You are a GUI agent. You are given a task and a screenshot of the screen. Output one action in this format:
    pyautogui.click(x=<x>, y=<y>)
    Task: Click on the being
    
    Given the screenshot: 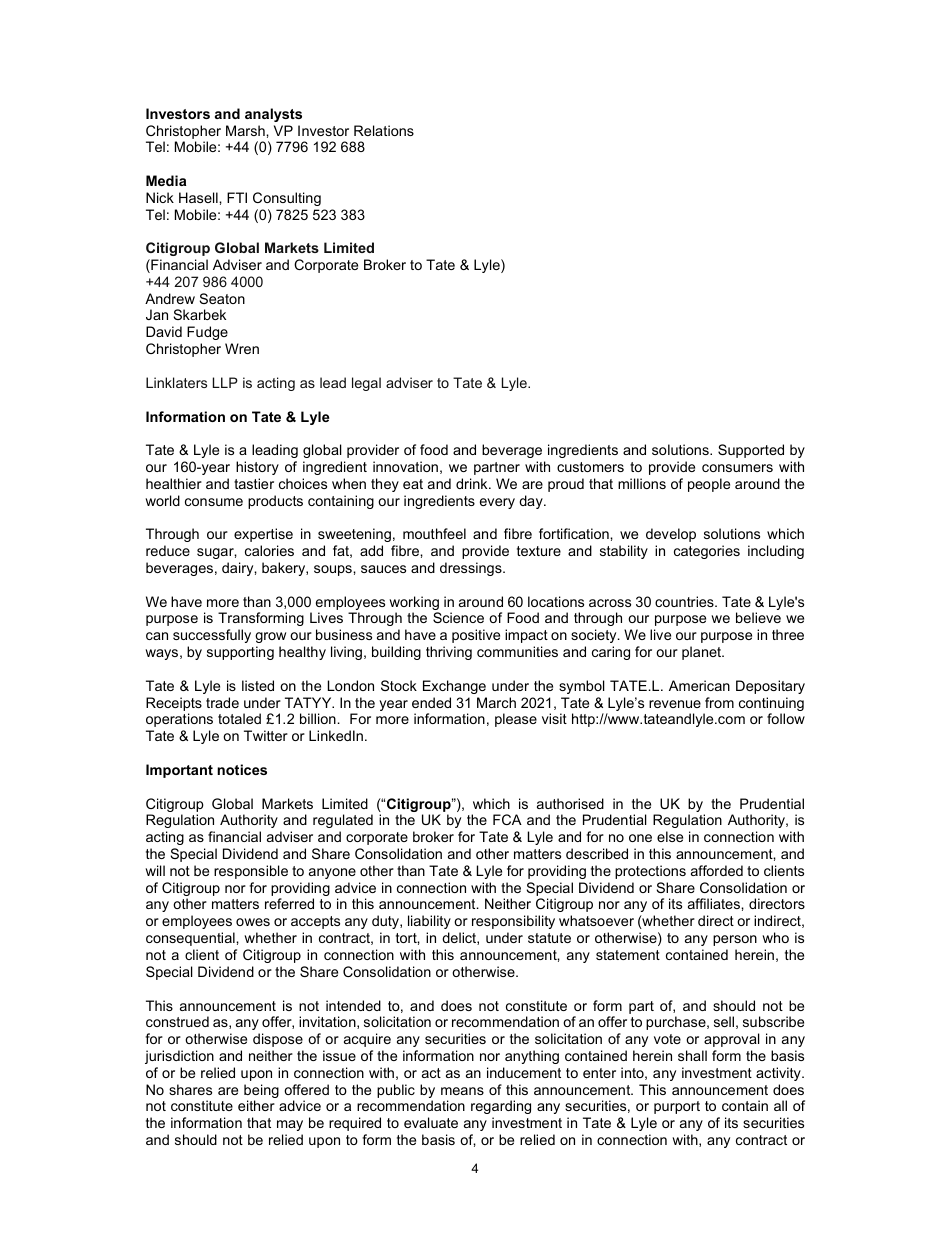 What is the action you would take?
    pyautogui.click(x=261, y=1092)
